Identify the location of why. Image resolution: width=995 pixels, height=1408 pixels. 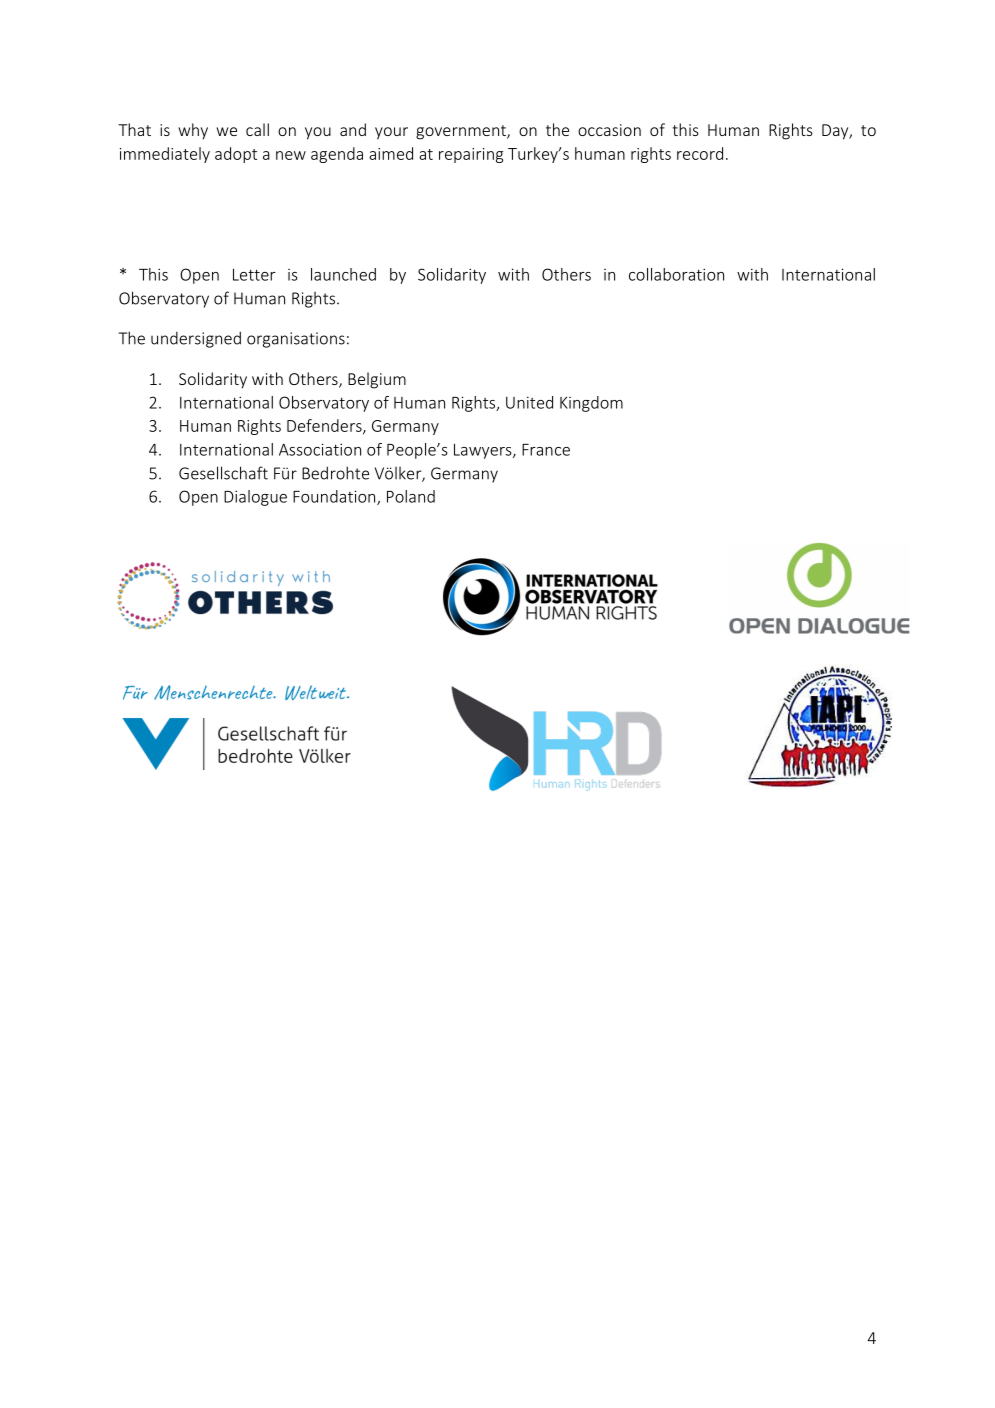
(193, 131).
